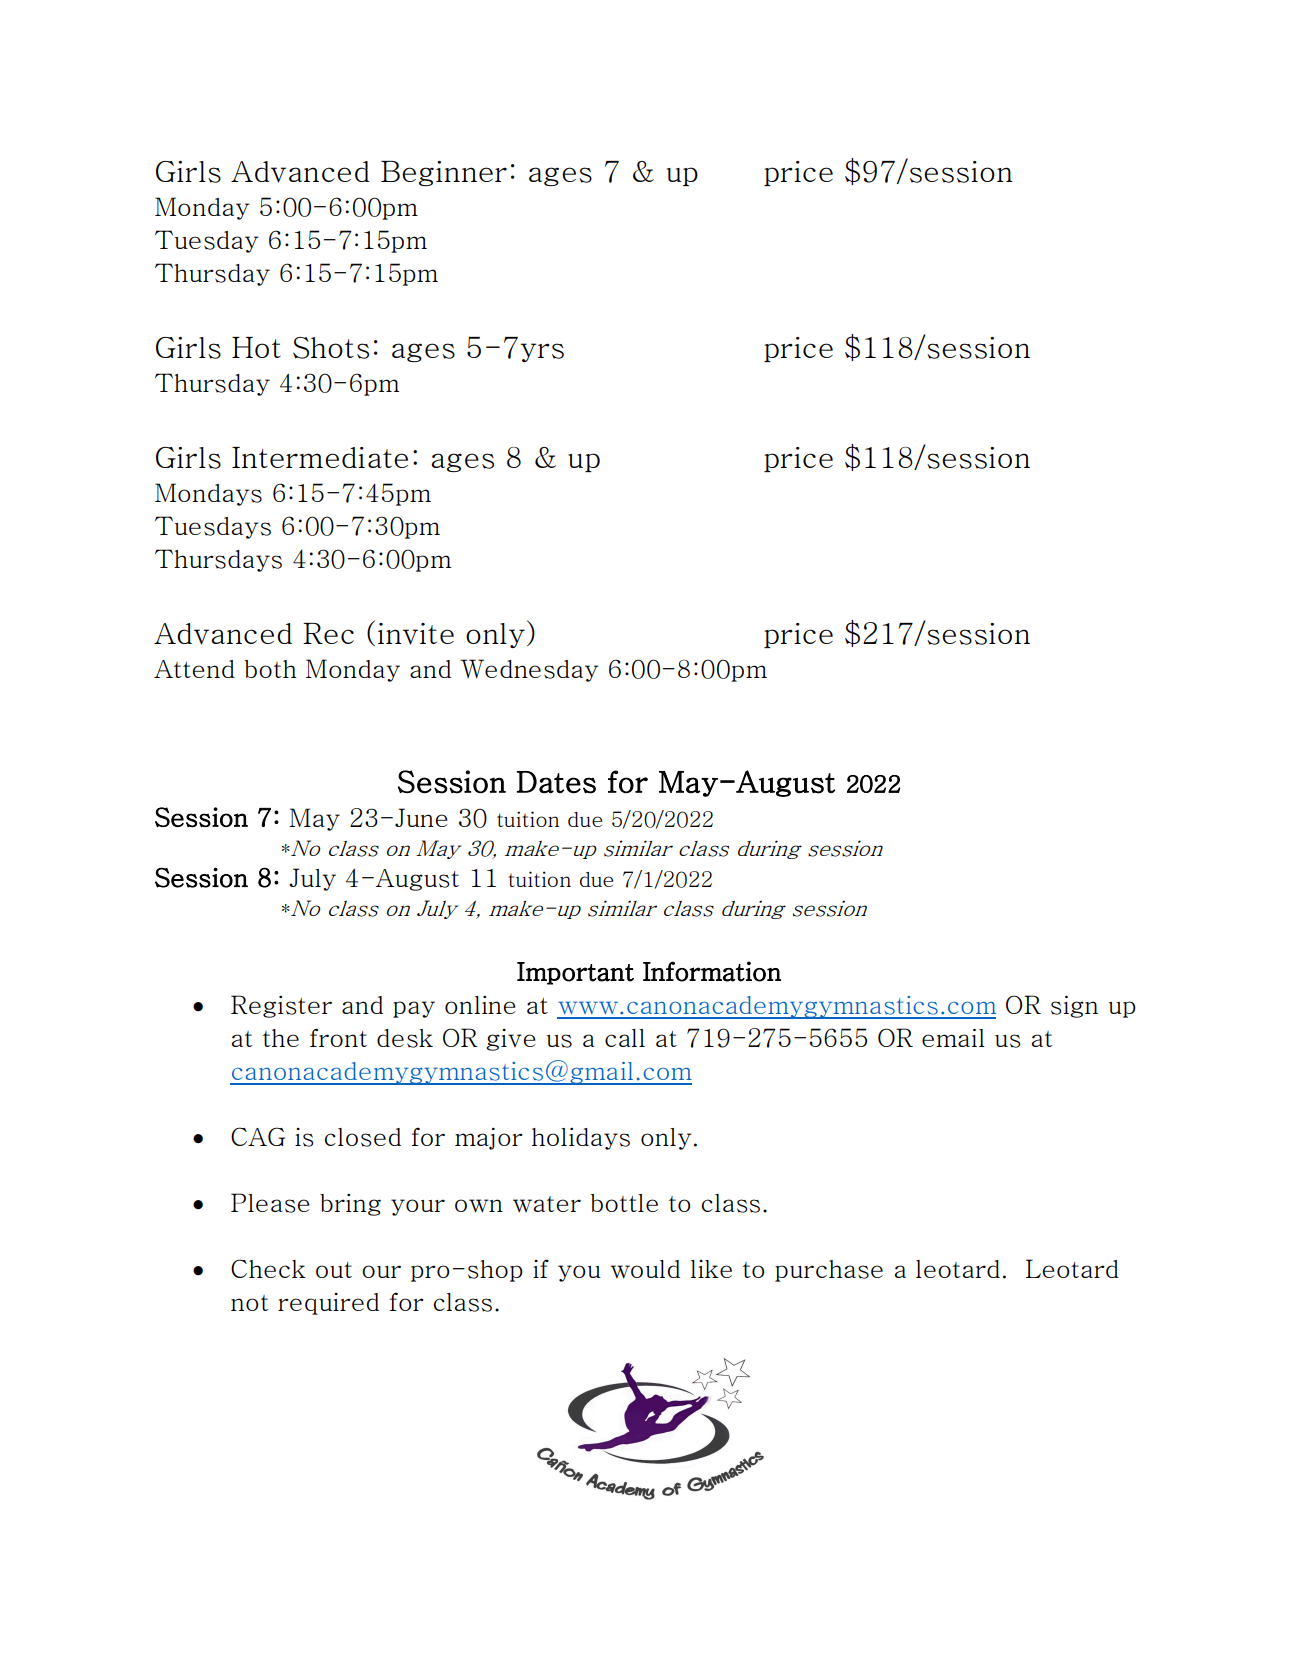  Describe the element at coordinates (268, 1268) in the screenshot. I see `Check` at that location.
